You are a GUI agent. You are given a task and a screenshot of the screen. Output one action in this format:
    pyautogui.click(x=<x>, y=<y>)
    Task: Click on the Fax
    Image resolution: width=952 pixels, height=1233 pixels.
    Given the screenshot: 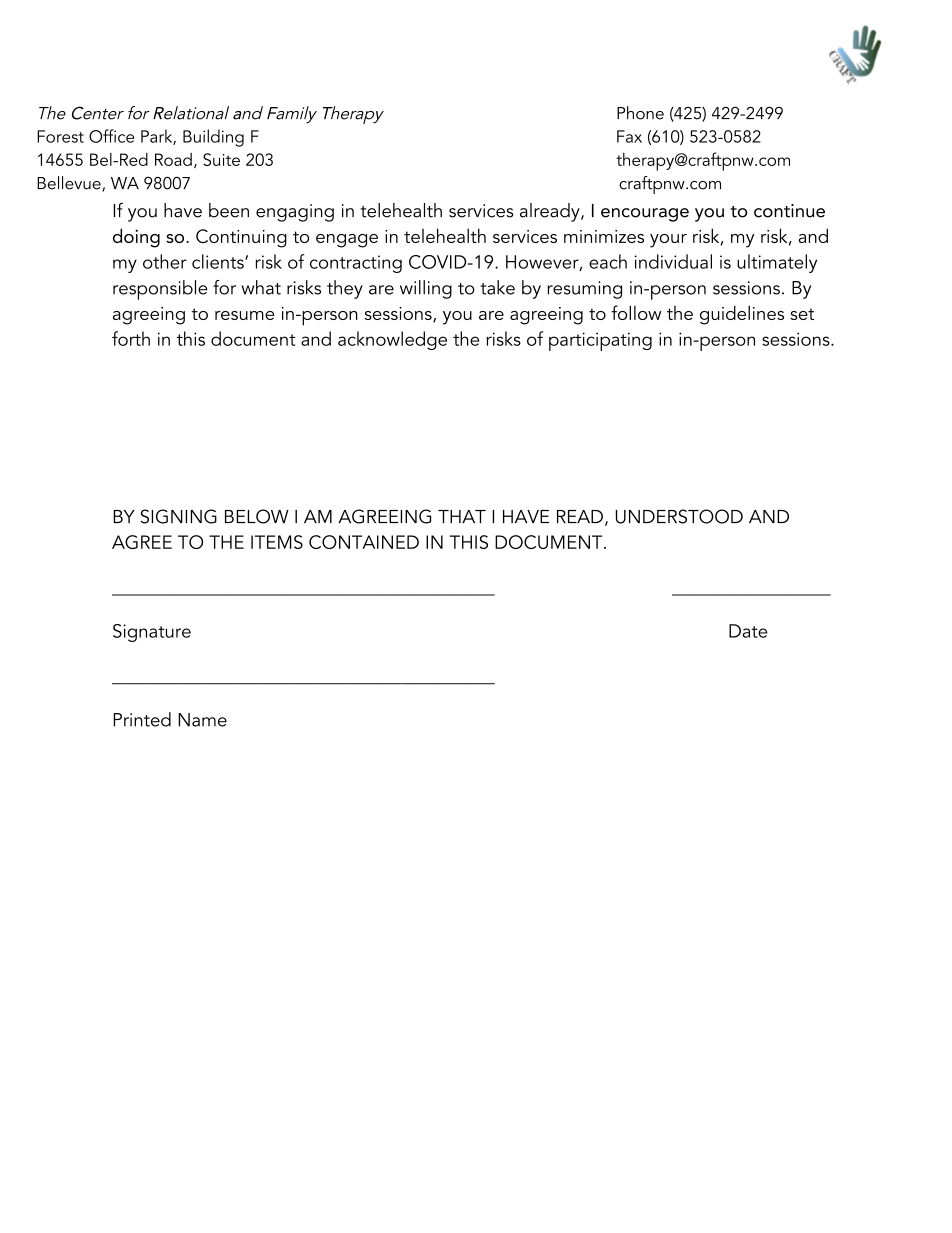 What is the action you would take?
    pyautogui.click(x=629, y=136)
